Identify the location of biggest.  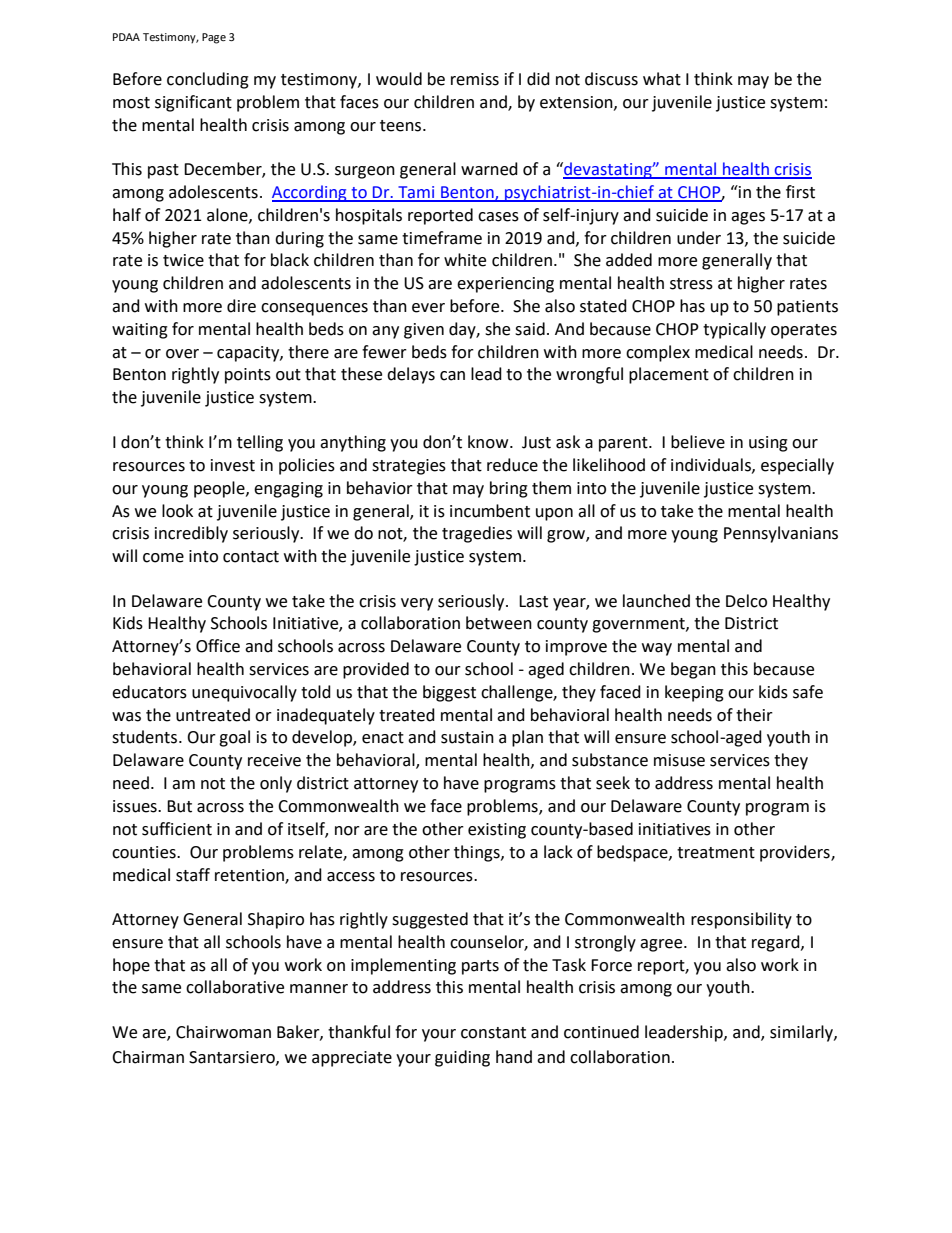
(449, 693).
